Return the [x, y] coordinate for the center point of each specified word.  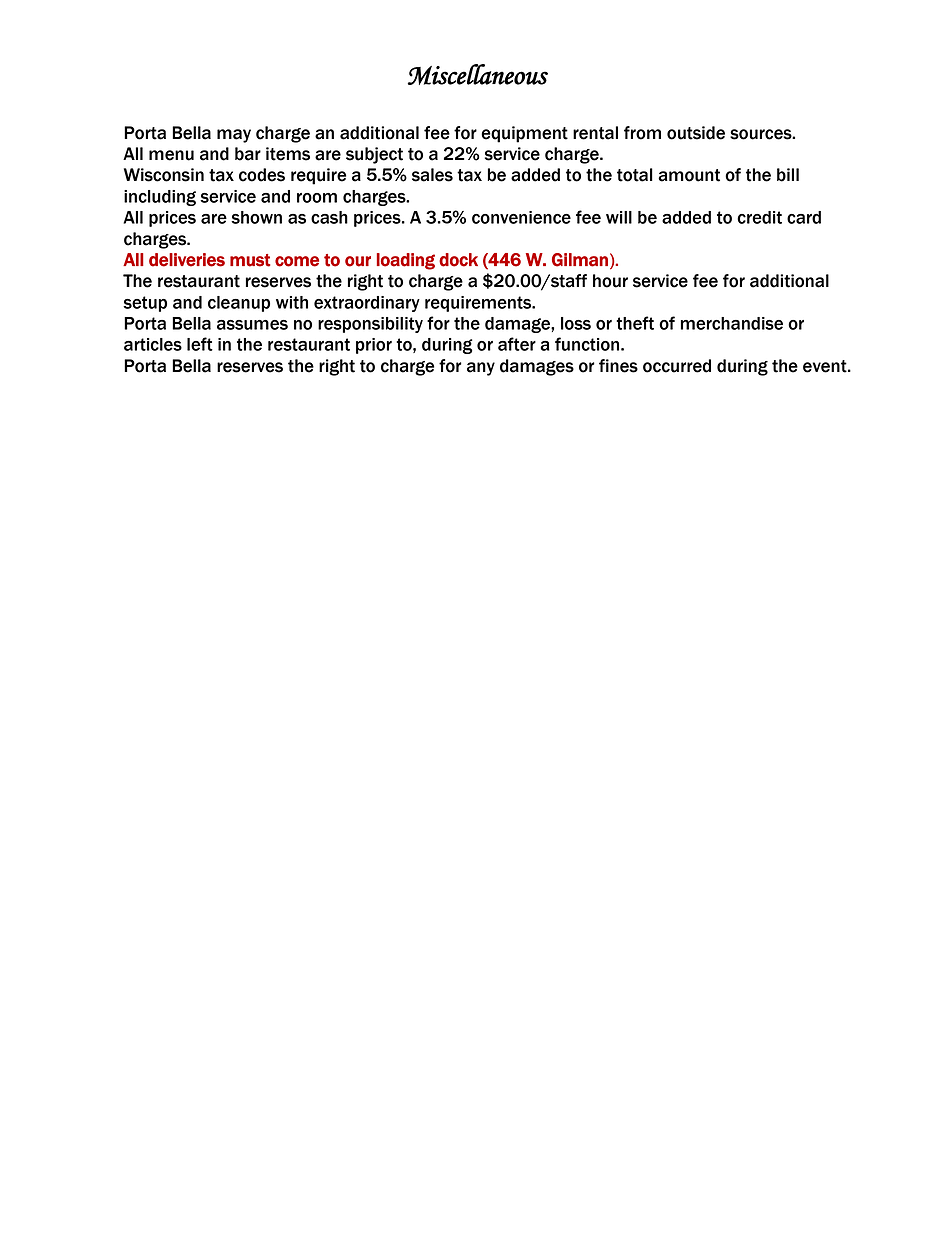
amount [689, 175]
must [250, 260]
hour [610, 281]
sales [432, 175]
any [481, 369]
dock [458, 260]
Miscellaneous [478, 74]
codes [262, 175]
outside [696, 133]
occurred [677, 366]
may [234, 136]
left [200, 344]
